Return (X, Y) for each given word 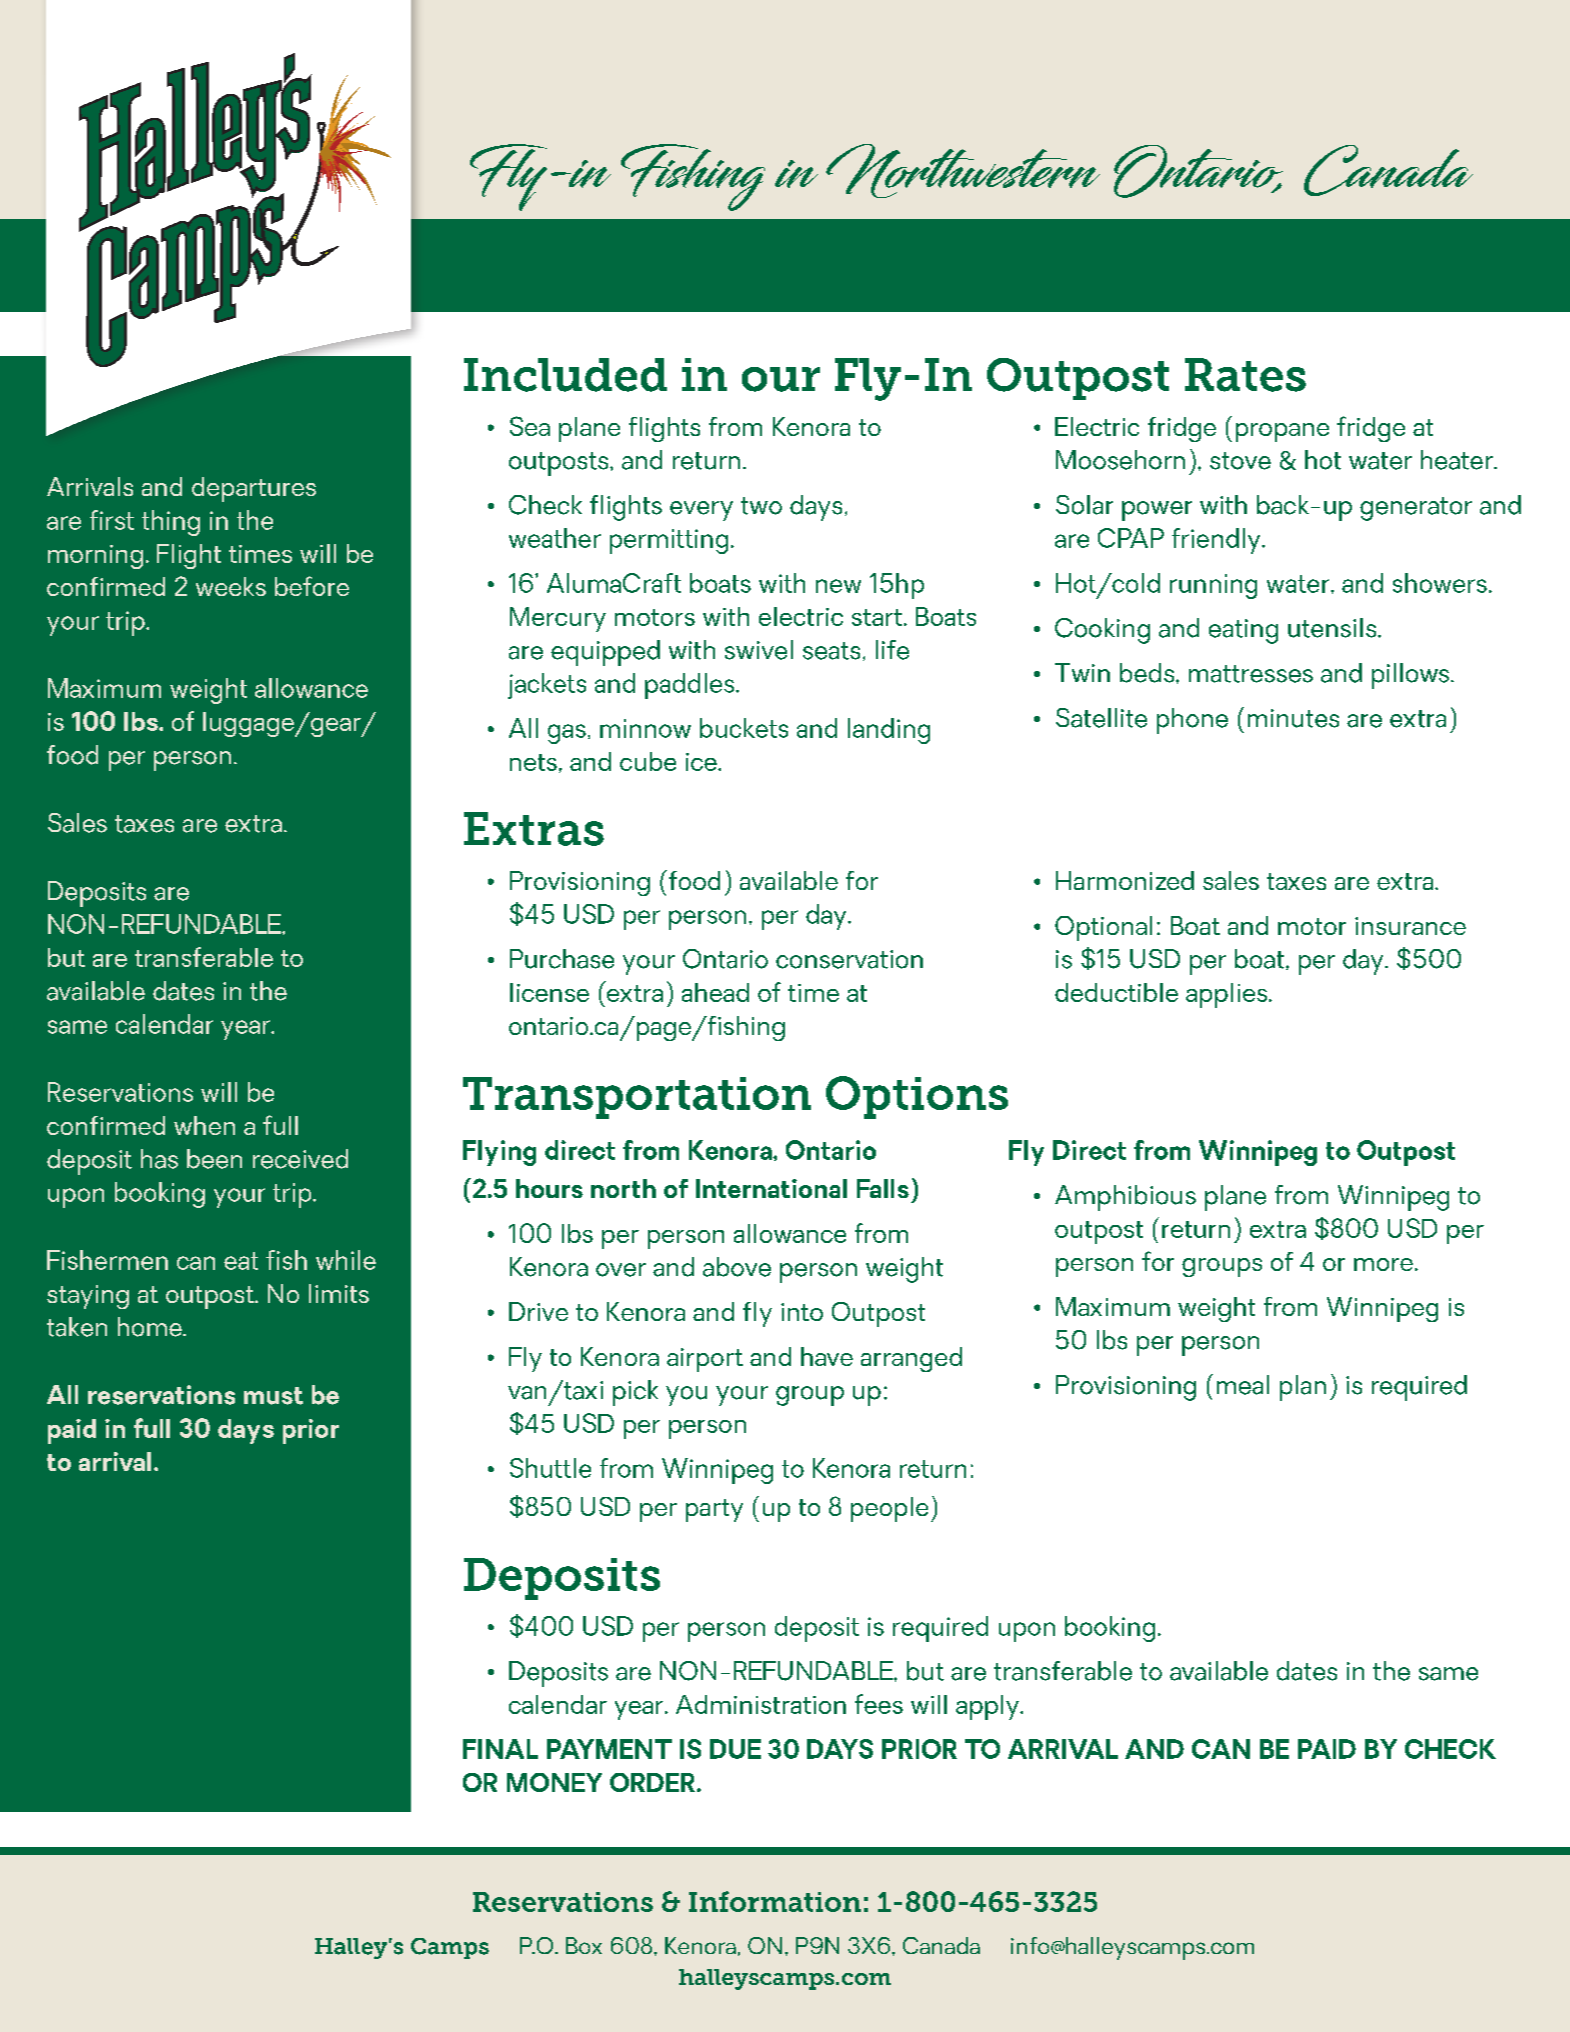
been (214, 1159)
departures (254, 489)
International (771, 1188)
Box (584, 1945)
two (761, 506)
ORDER (652, 1782)
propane (1282, 432)
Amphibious (1125, 1198)
